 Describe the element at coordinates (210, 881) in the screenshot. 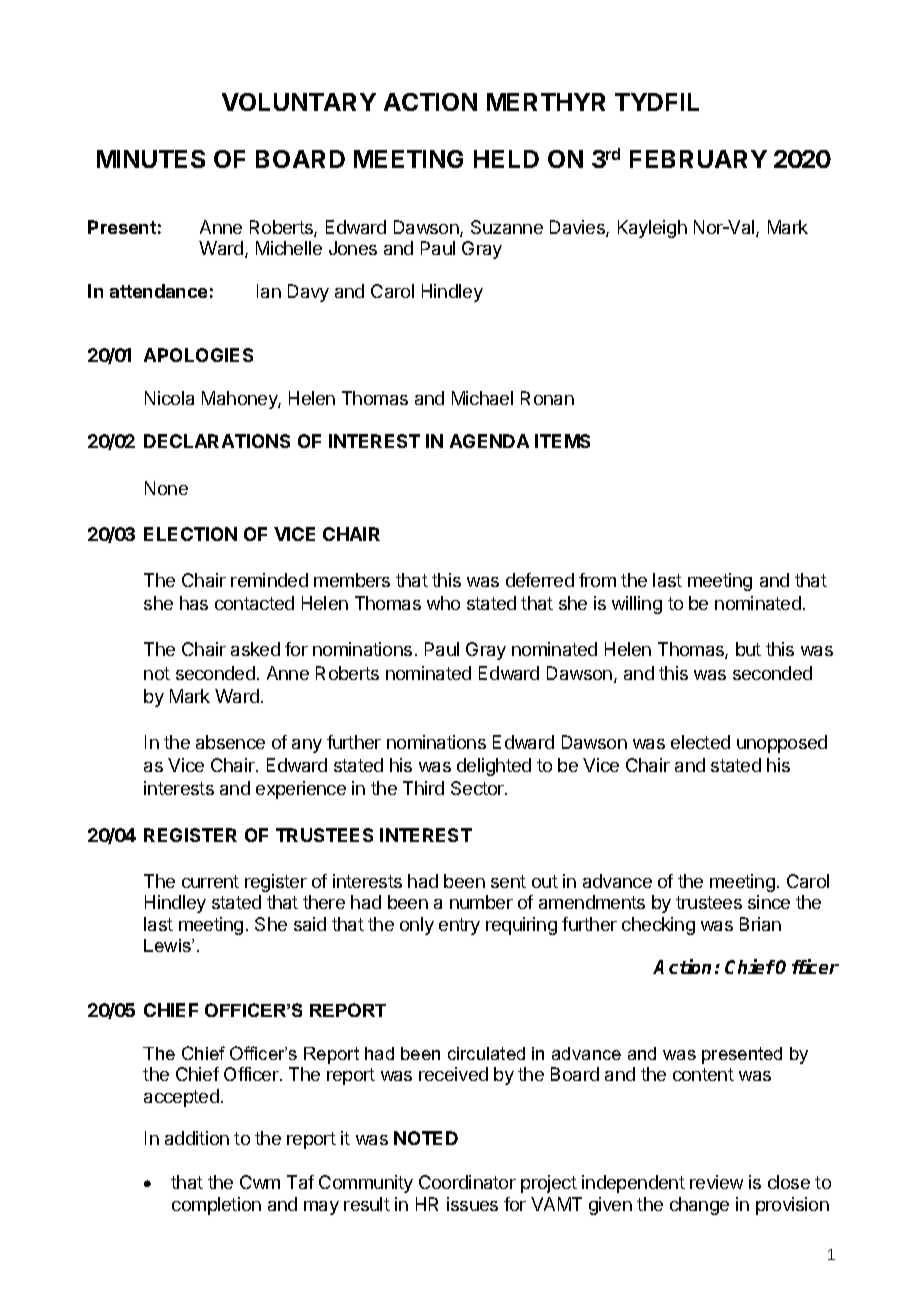

I see `current` at that location.
